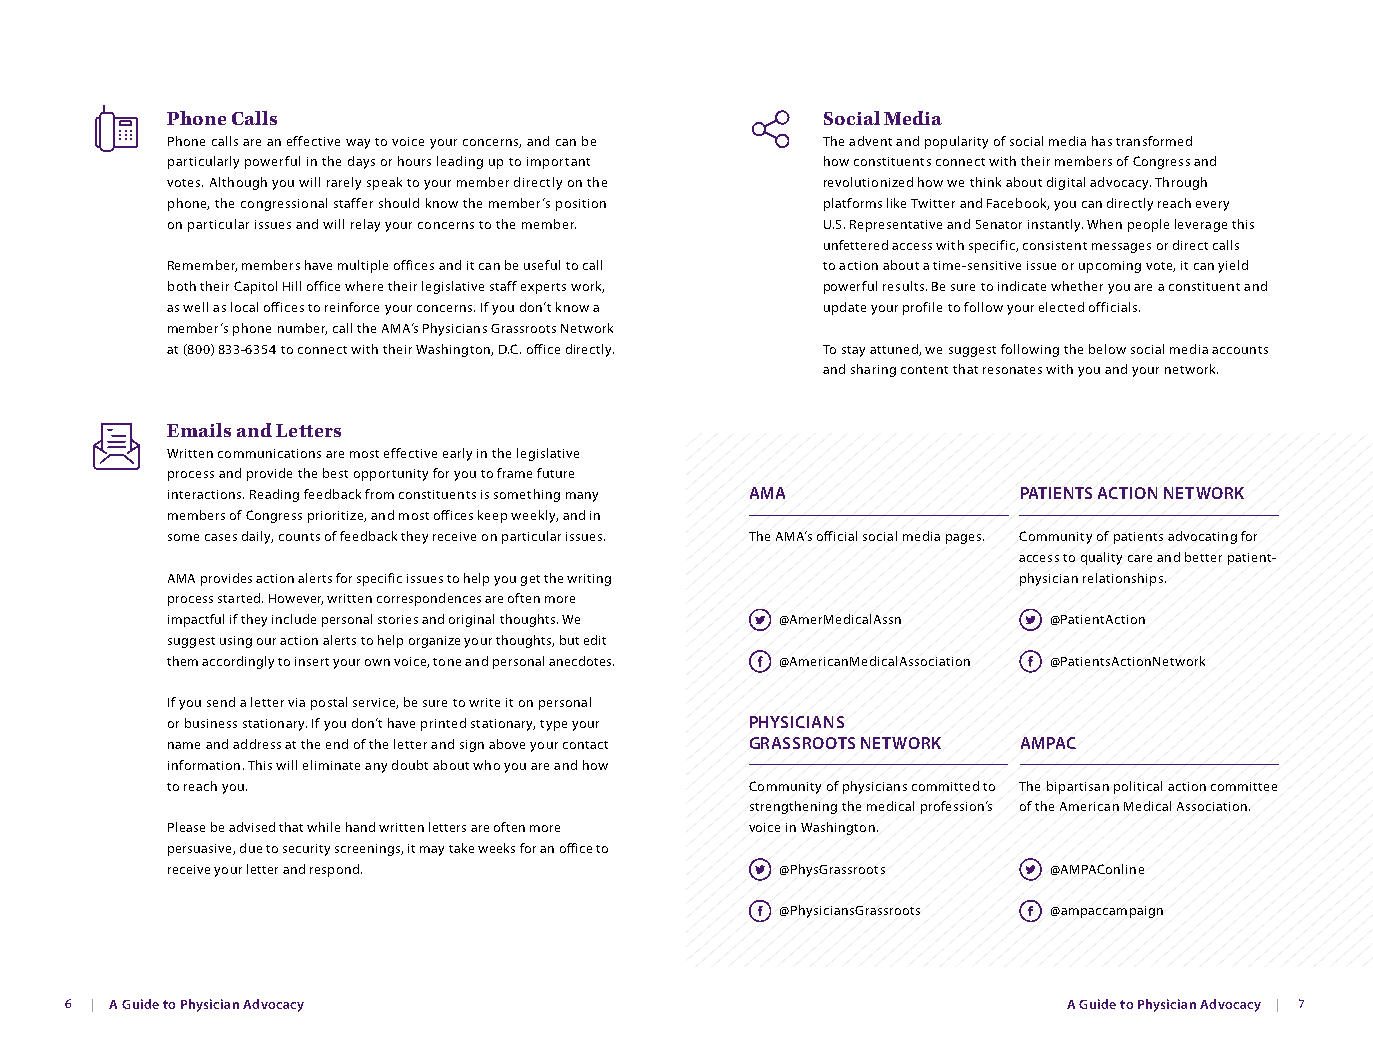 The image size is (1373, 1061). What do you see at coordinates (323, 827) in the screenshot?
I see `while` at bounding box center [323, 827].
